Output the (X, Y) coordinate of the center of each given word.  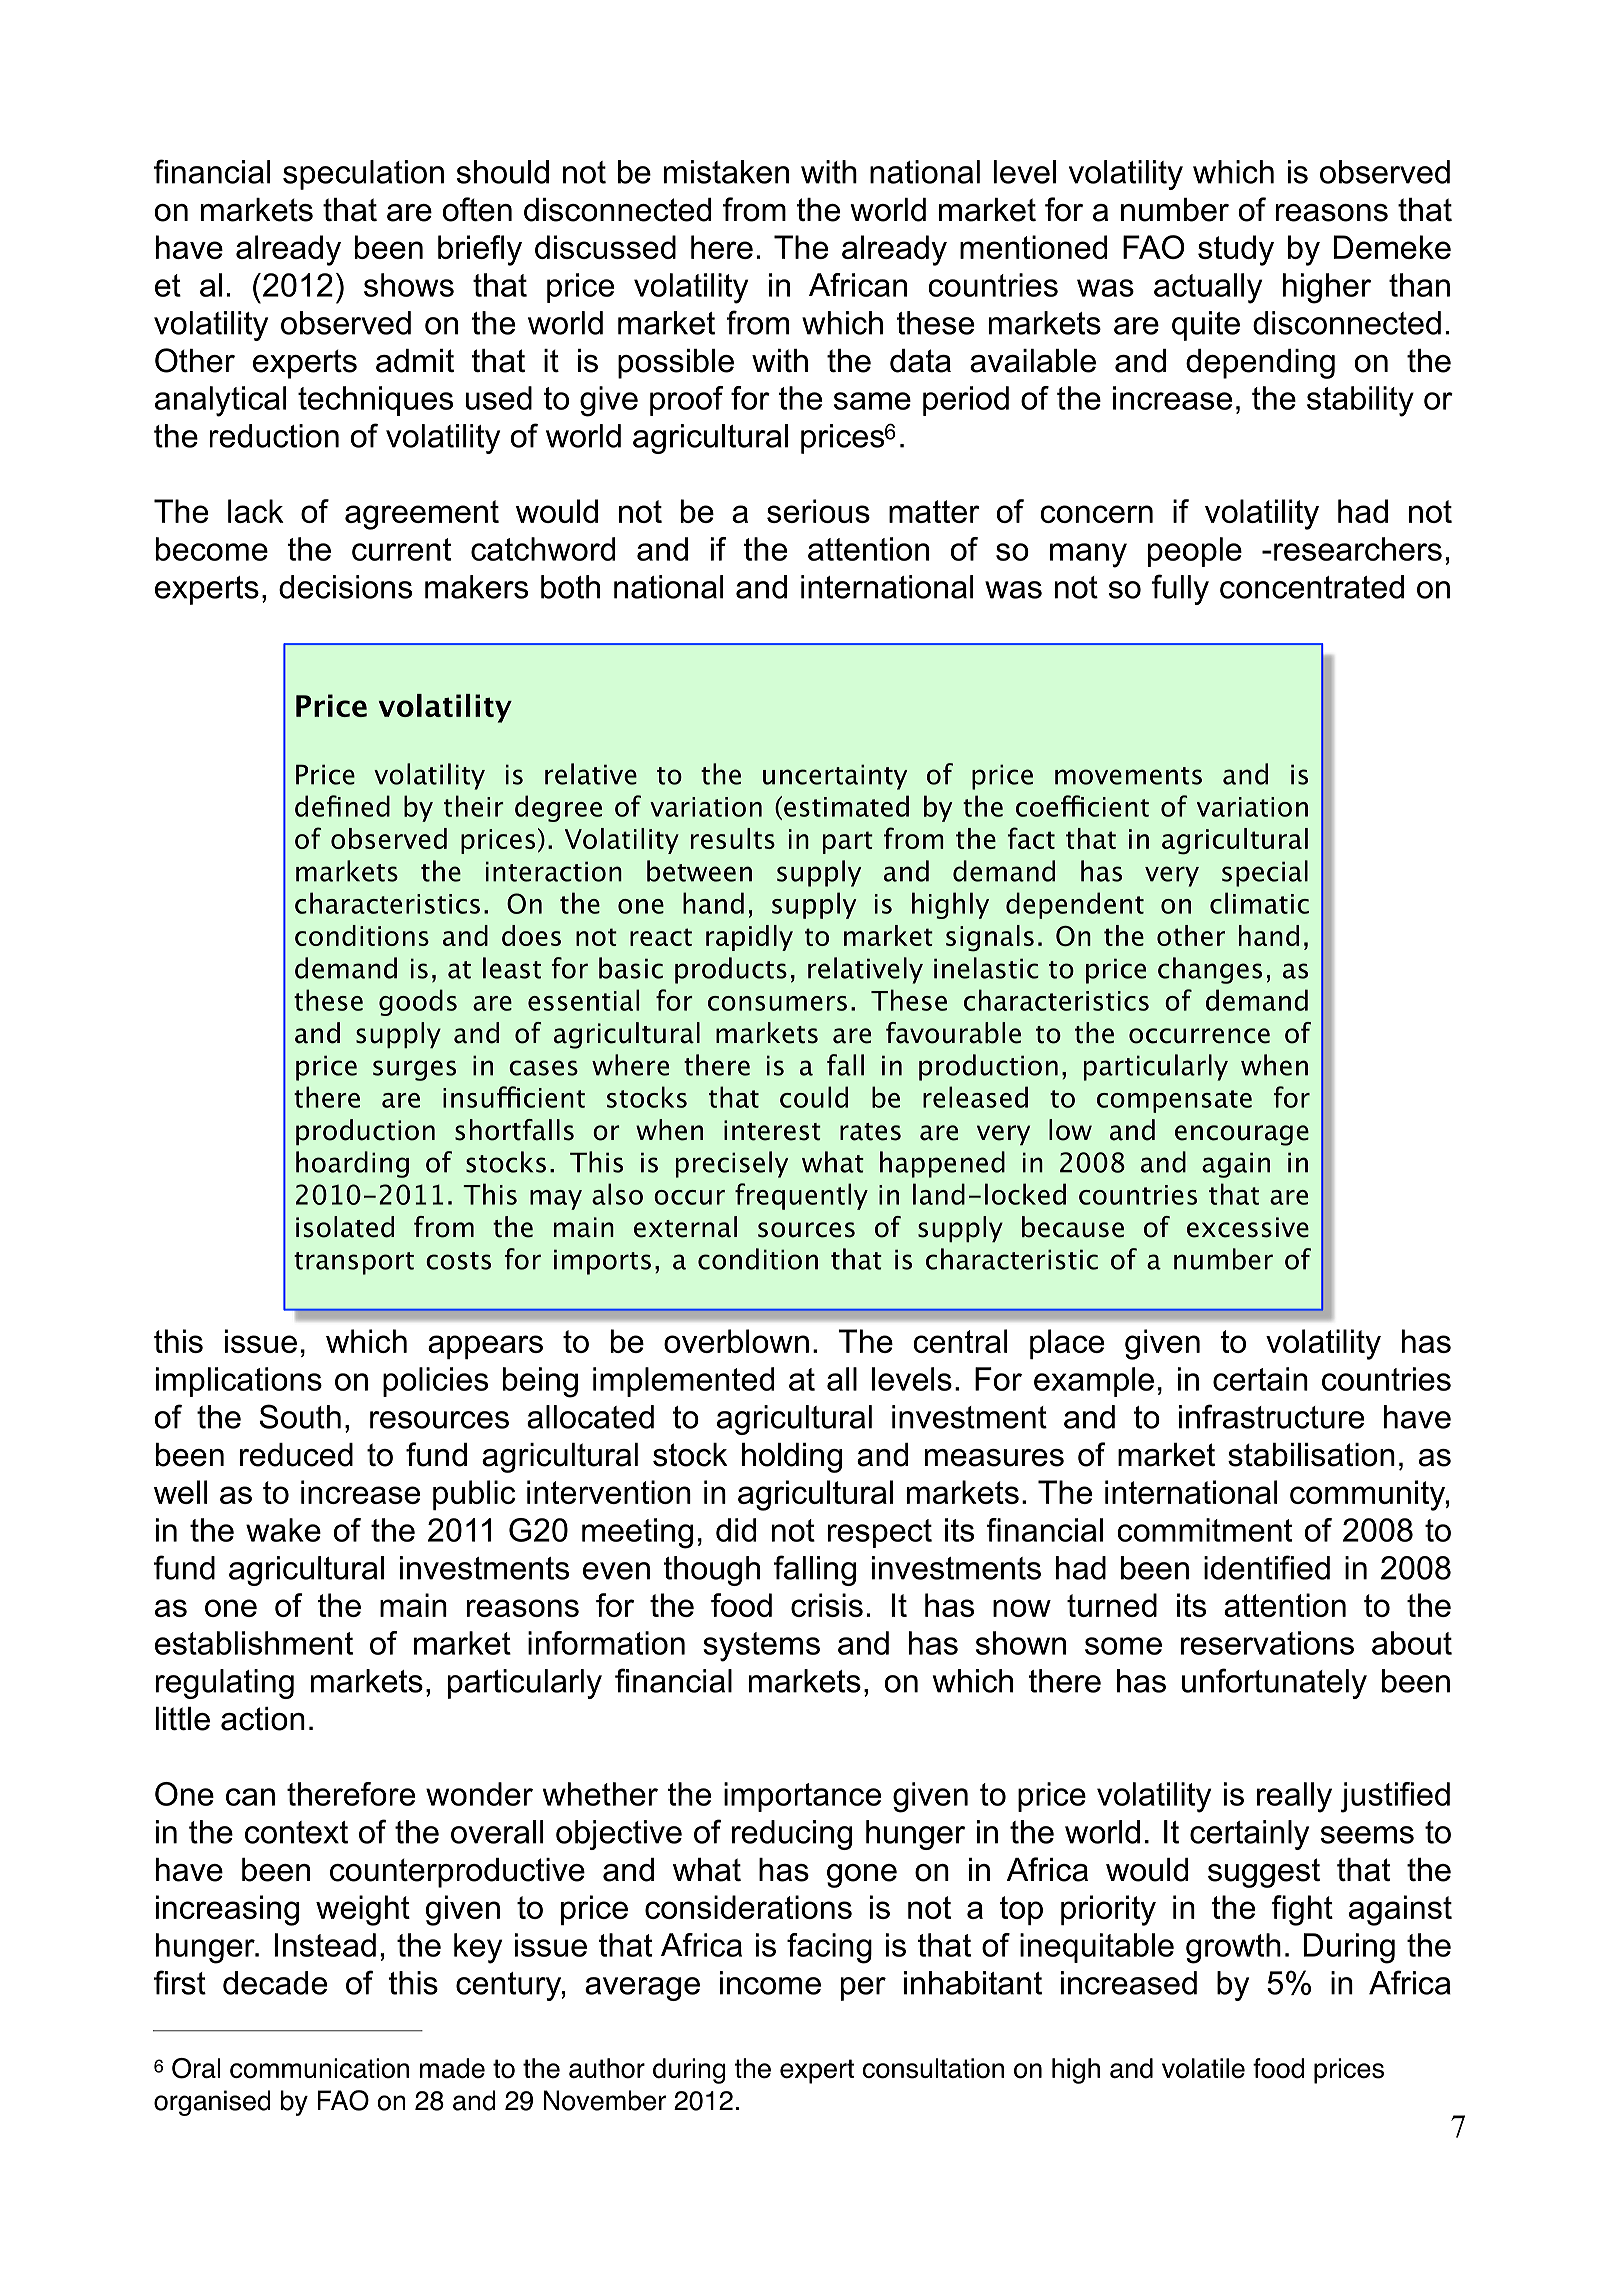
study (1236, 250)
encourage (1242, 1135)
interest (772, 1130)
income (770, 1983)
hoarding (352, 1164)
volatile (1203, 2068)
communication (319, 2068)
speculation (363, 175)
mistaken (726, 172)
